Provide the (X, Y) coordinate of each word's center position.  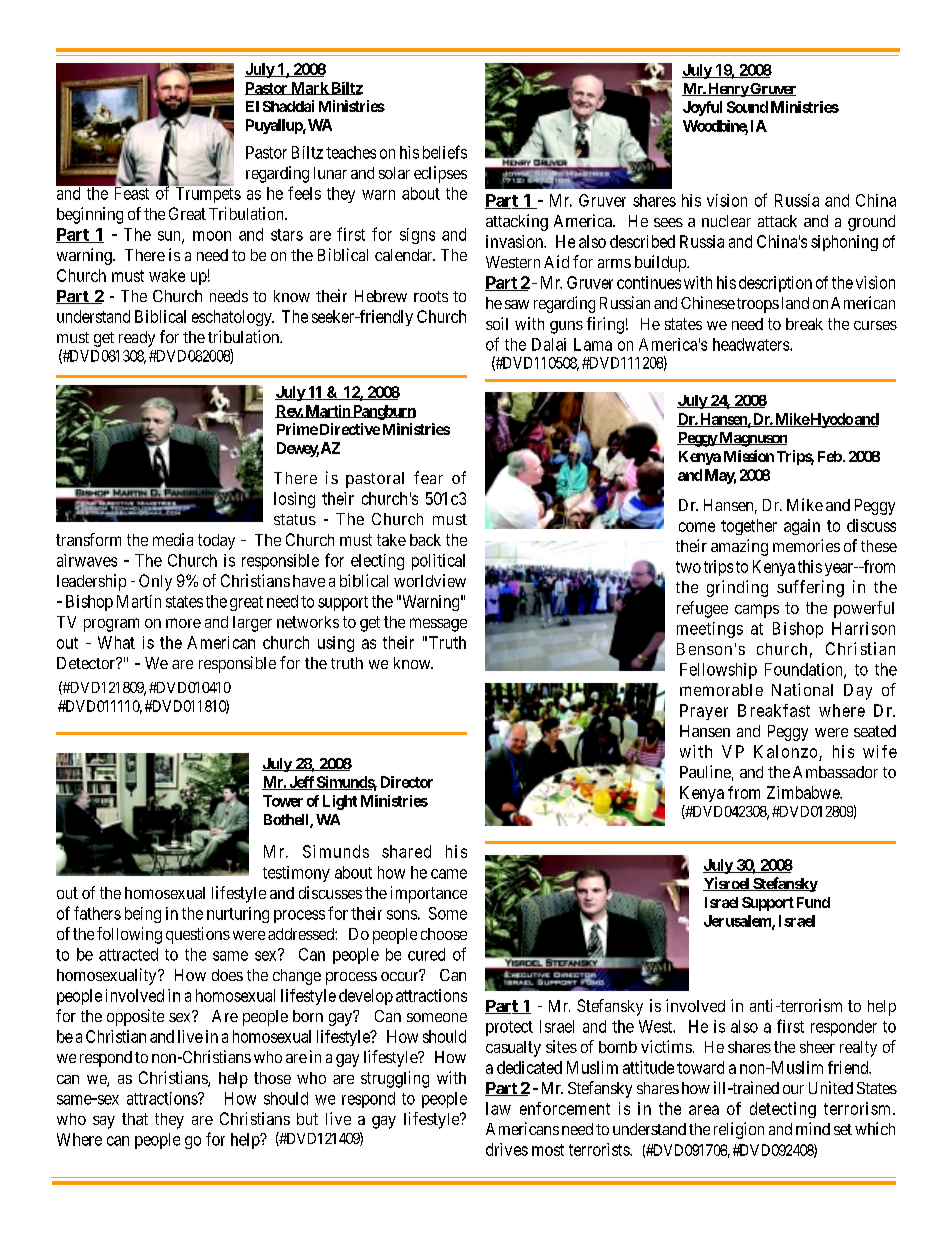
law (498, 1108)
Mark (309, 88)
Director (407, 782)
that (135, 1119)
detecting (783, 1110)
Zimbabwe (804, 792)
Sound (747, 107)
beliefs (445, 152)
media (173, 539)
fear (428, 477)
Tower (283, 801)
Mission (749, 456)
